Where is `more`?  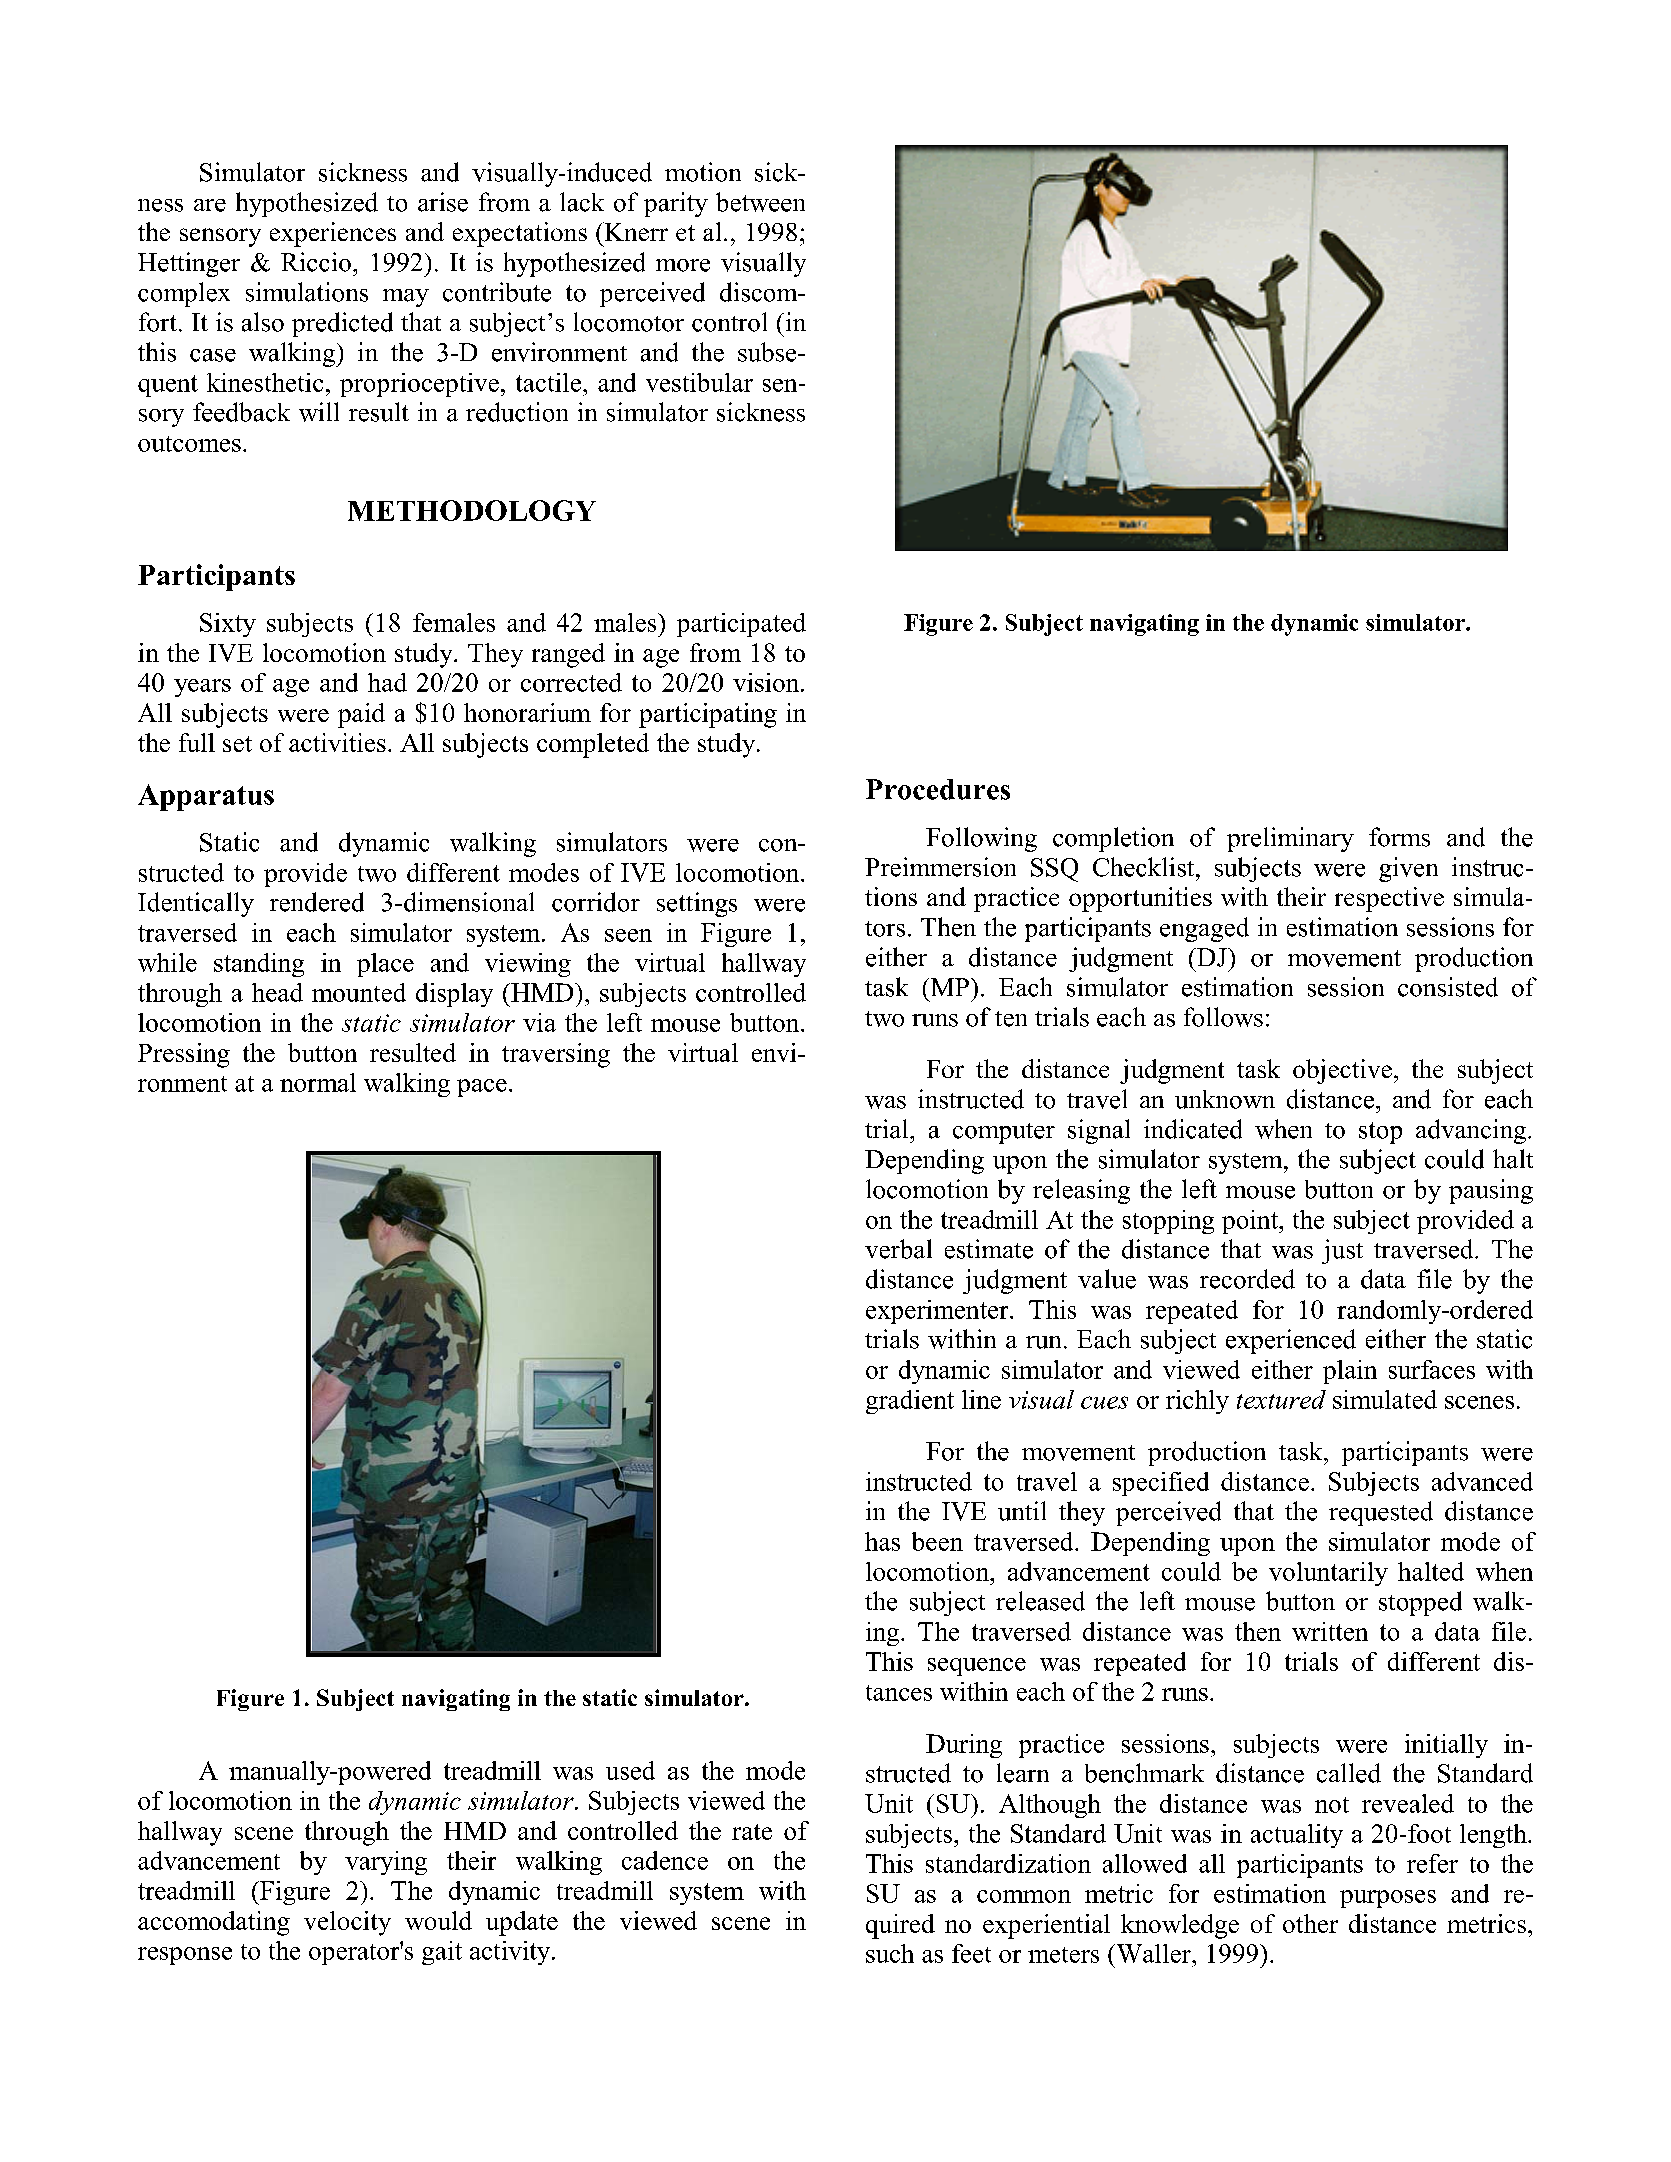
more is located at coordinates (683, 265).
